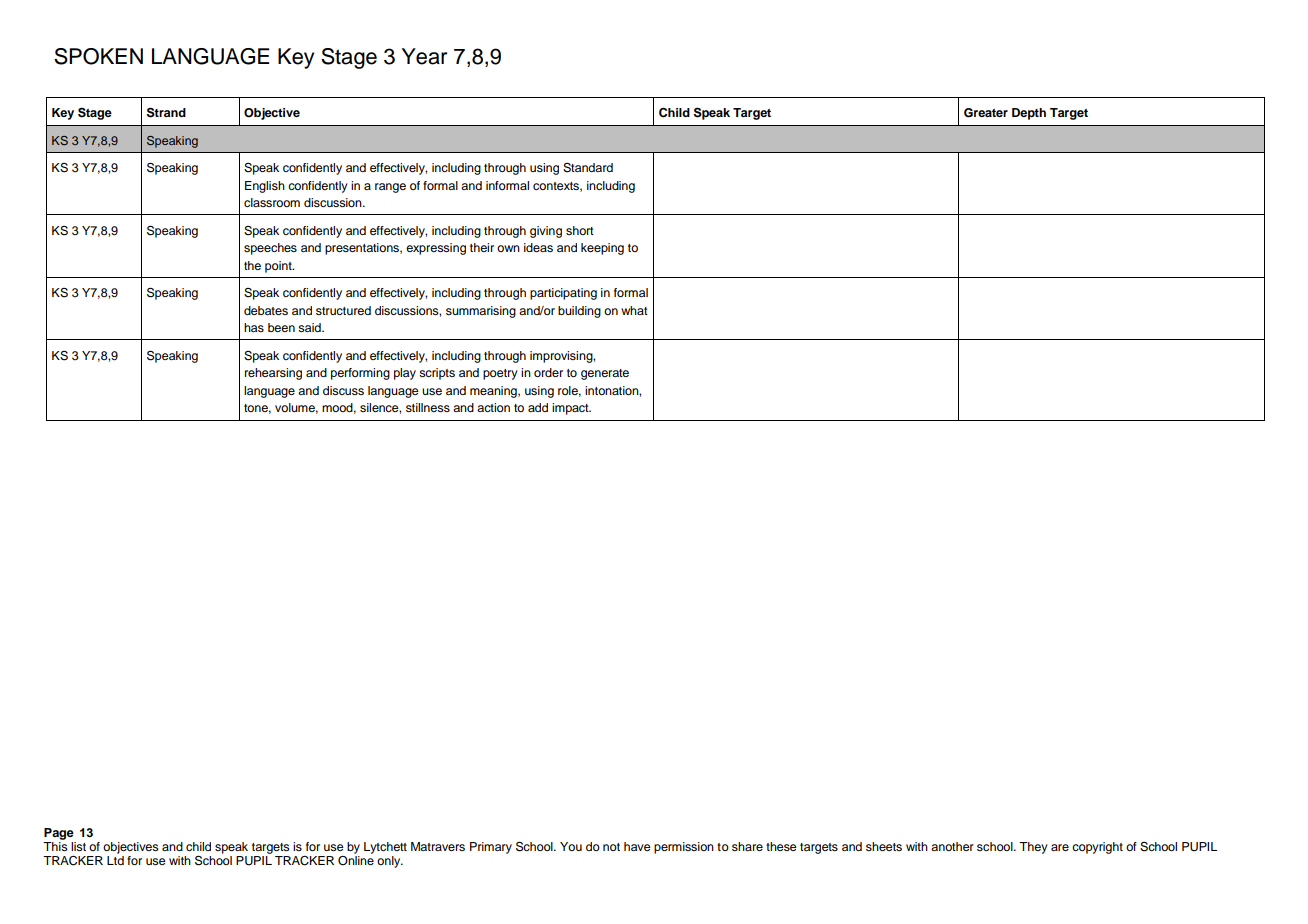 The image size is (1308, 924). I want to click on add, so click(538, 407).
